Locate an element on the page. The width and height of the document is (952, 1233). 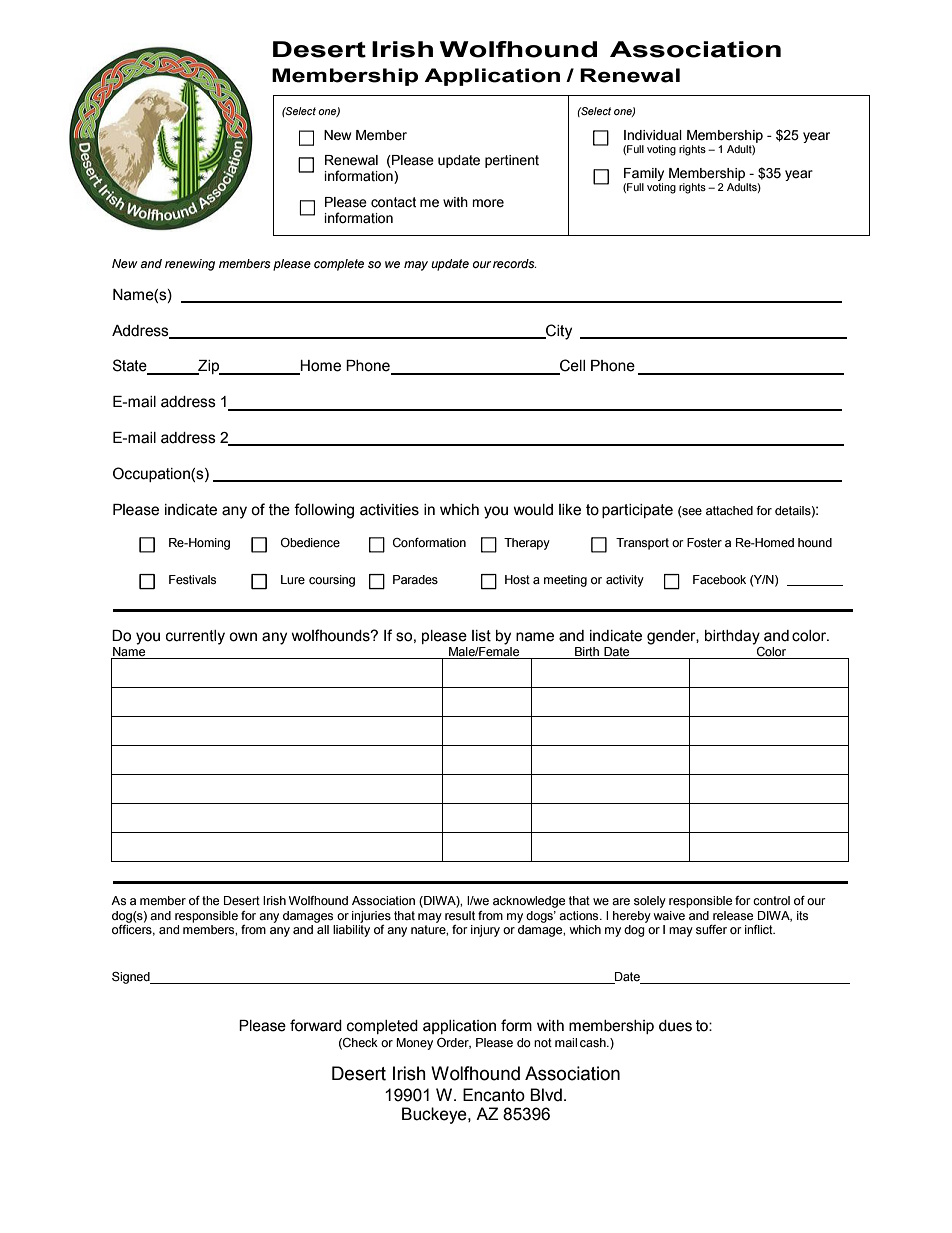
pertinent is located at coordinates (512, 161).
